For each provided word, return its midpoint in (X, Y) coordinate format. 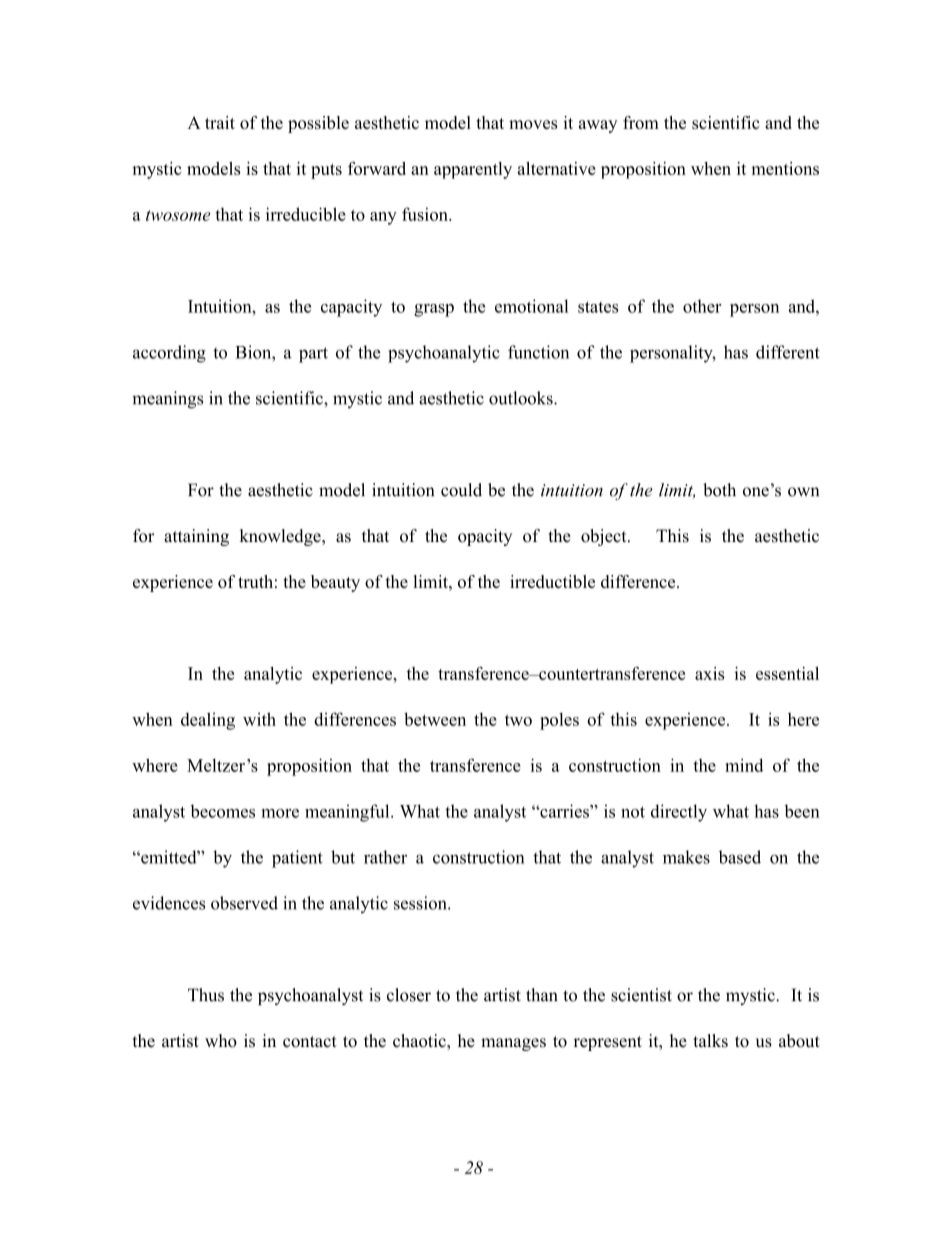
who (221, 1041)
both (719, 490)
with (259, 719)
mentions (785, 168)
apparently (473, 170)
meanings (167, 400)
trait (220, 122)
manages (513, 1044)
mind (744, 765)
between (435, 719)
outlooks (522, 398)
